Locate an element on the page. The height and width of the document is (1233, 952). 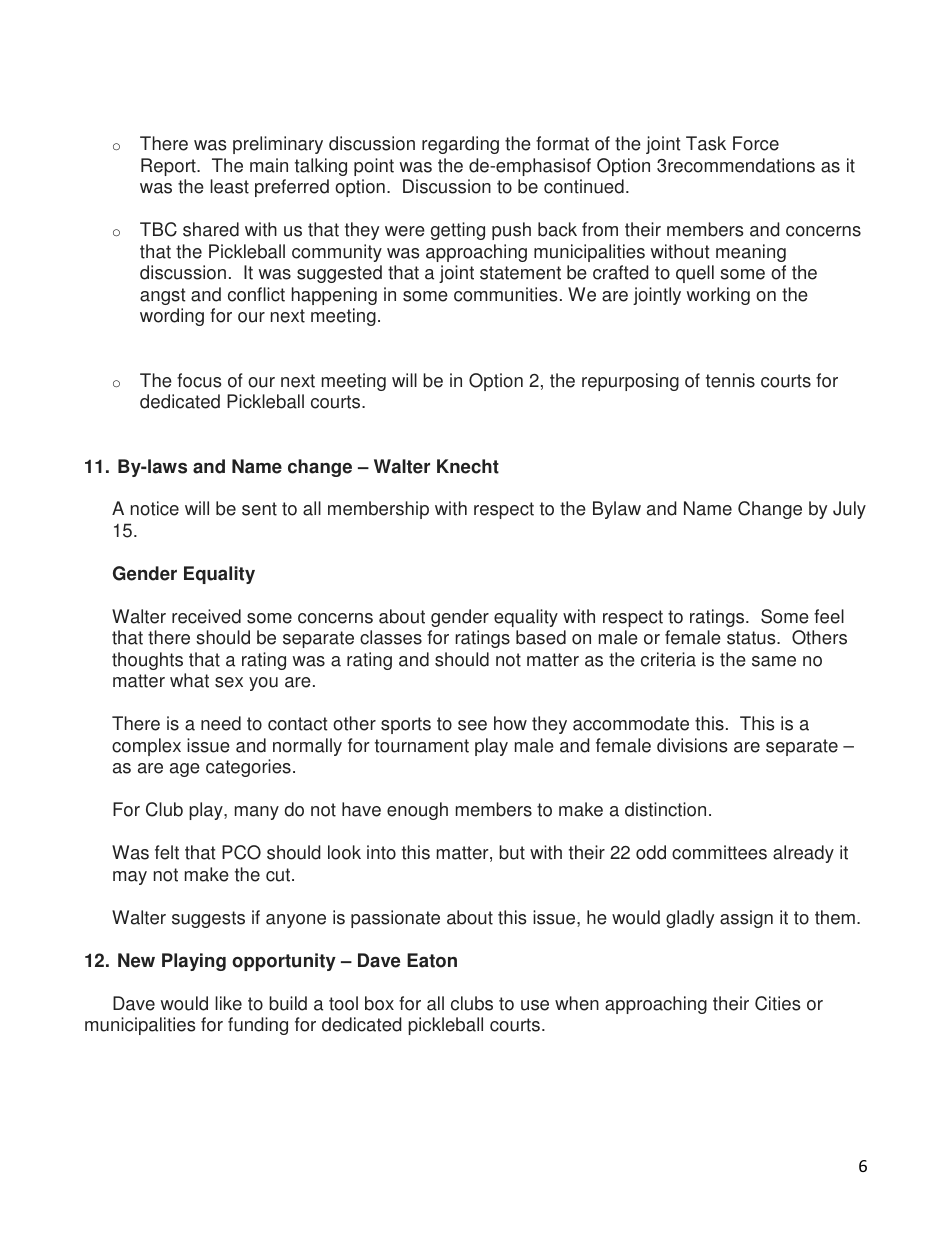
regarding is located at coordinates (460, 145).
